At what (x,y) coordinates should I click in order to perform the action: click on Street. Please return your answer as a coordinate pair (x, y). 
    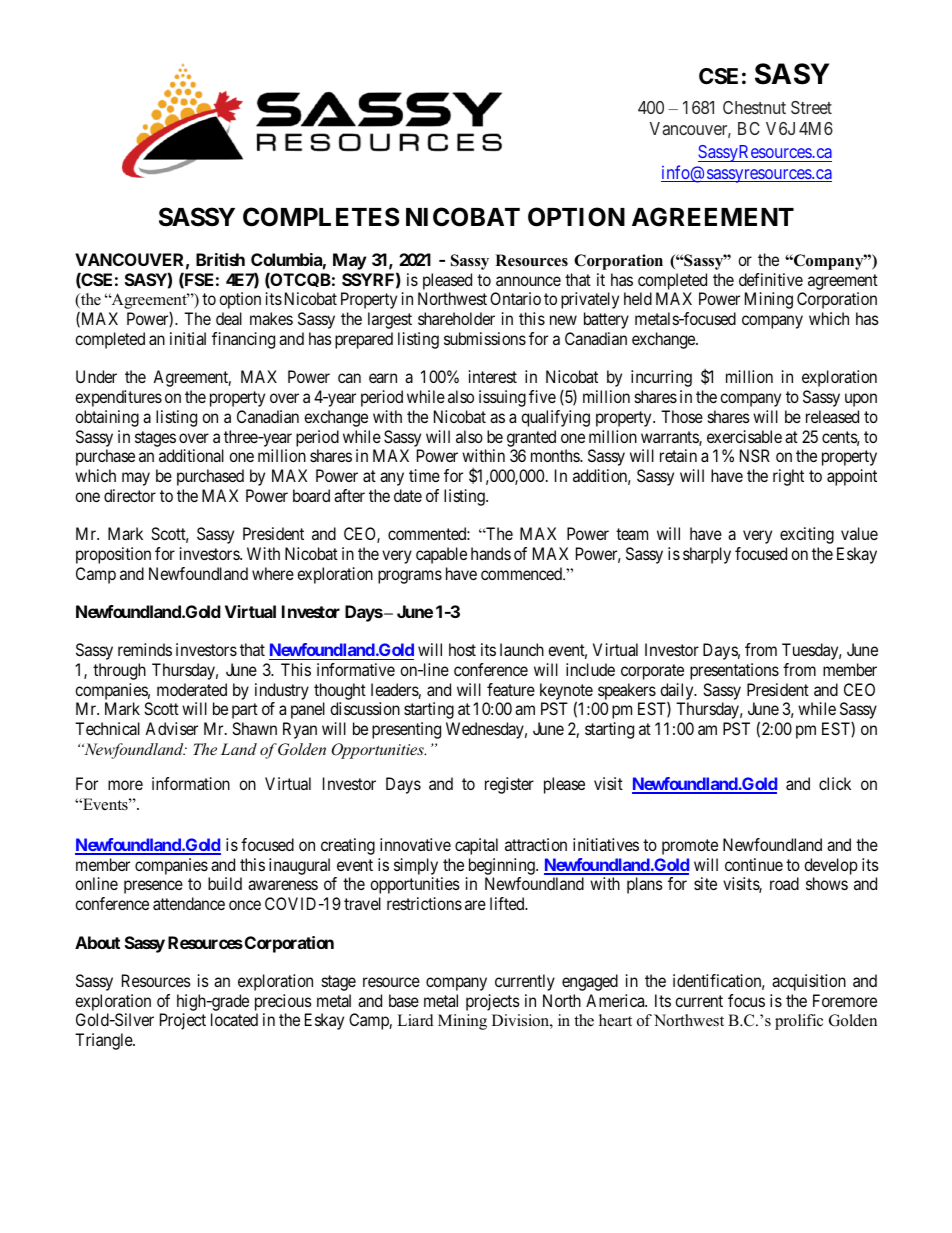
    Looking at the image, I should click on (811, 107).
